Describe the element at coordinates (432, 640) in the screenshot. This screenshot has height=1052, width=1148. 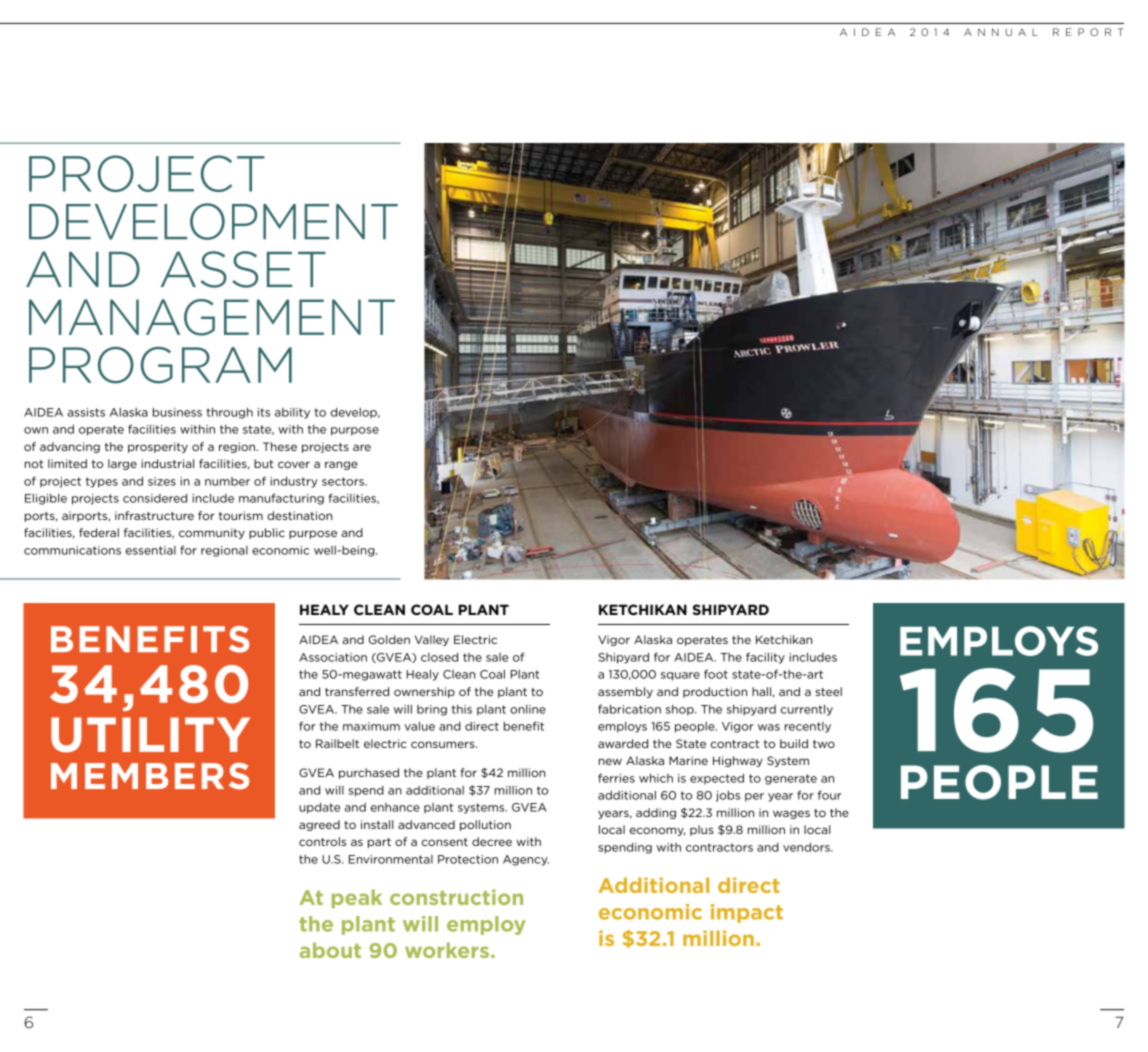
I see `Valley` at that location.
